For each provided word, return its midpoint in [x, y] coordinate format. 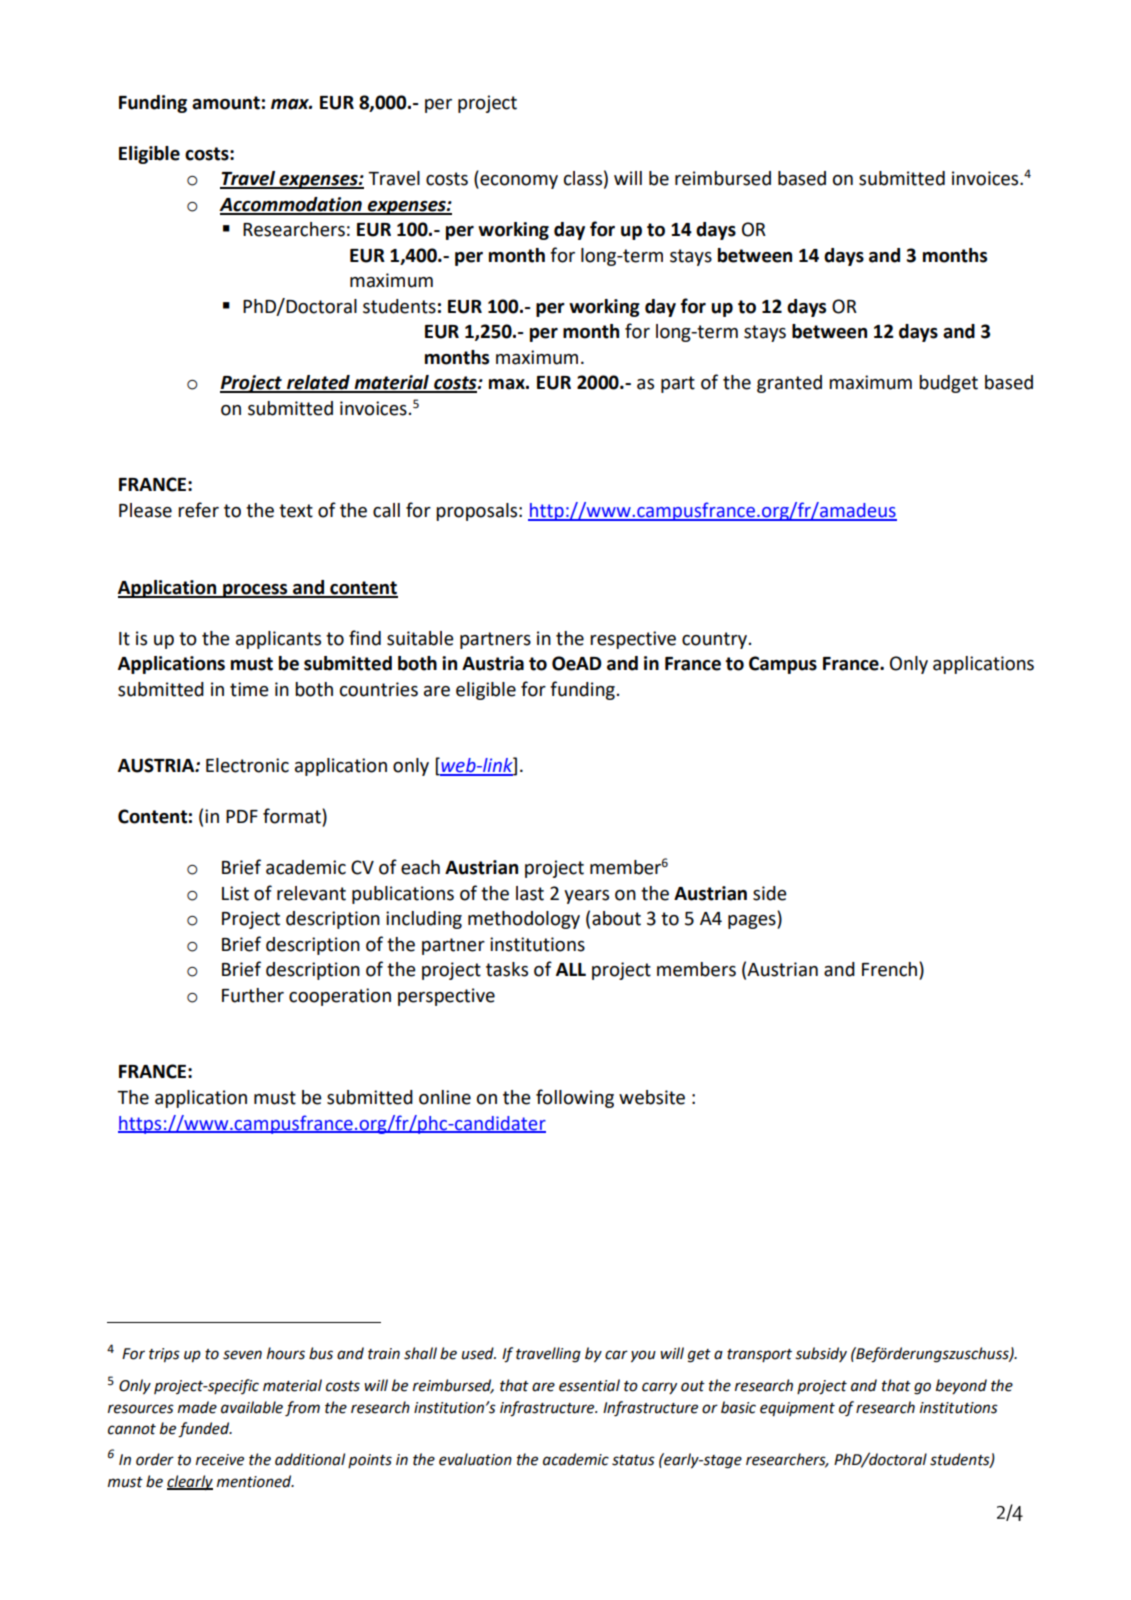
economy [518, 182]
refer [198, 510]
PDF [242, 816]
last [530, 893]
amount [226, 103]
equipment [797, 1409]
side [770, 893]
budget [948, 384]
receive [220, 1460]
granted [789, 384]
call [386, 510]
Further [253, 995]
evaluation [475, 1459]
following [575, 1098]
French [891, 970]
